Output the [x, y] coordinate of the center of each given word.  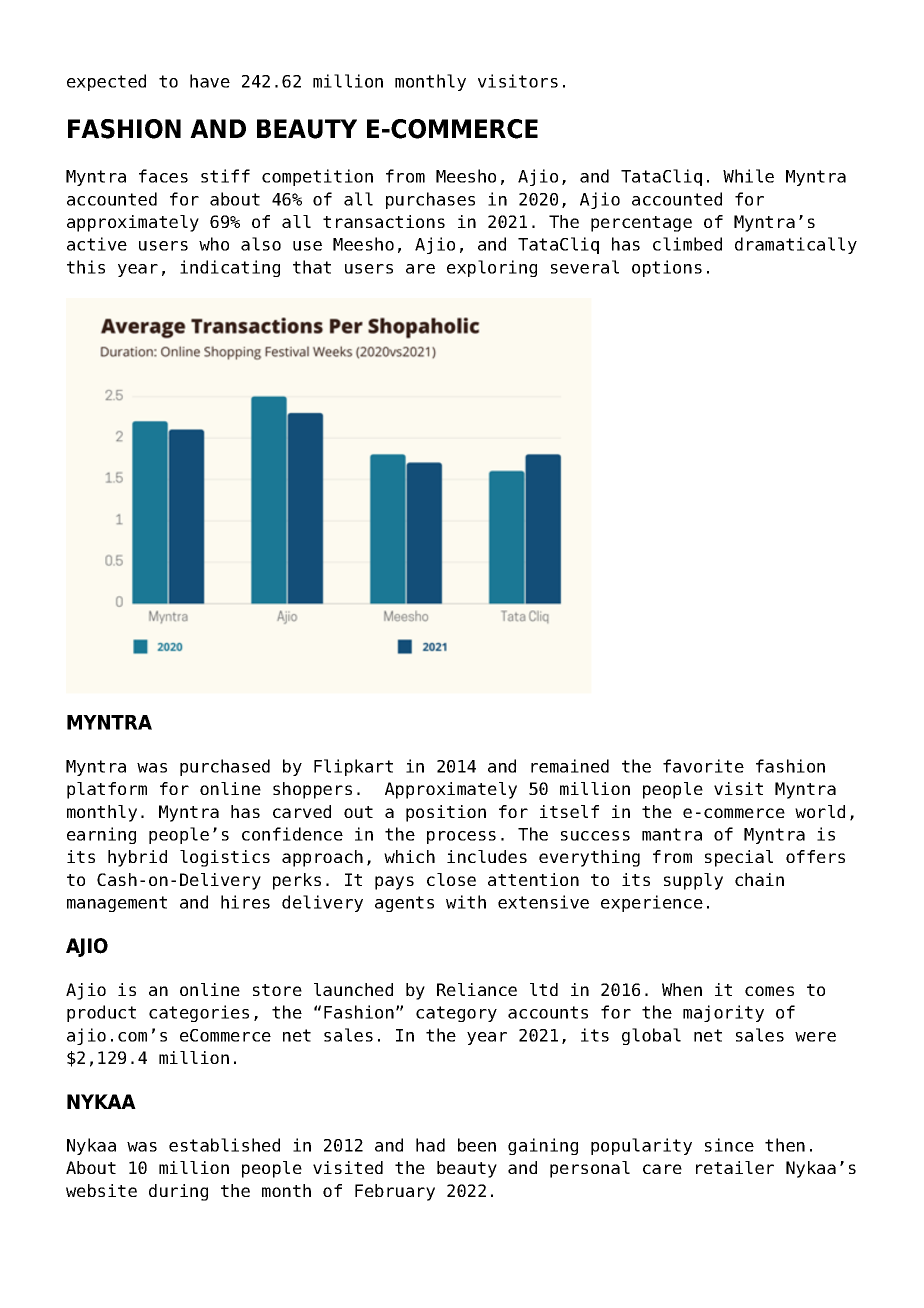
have [210, 81]
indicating [230, 268]
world [820, 811]
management [117, 904]
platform [107, 790]
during [178, 1192]
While [748, 176]
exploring [492, 268]
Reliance [477, 989]
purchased [225, 767]
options [667, 268]
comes [769, 991]
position [446, 813]
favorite [703, 766]
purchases [430, 200]
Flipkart [353, 767]
